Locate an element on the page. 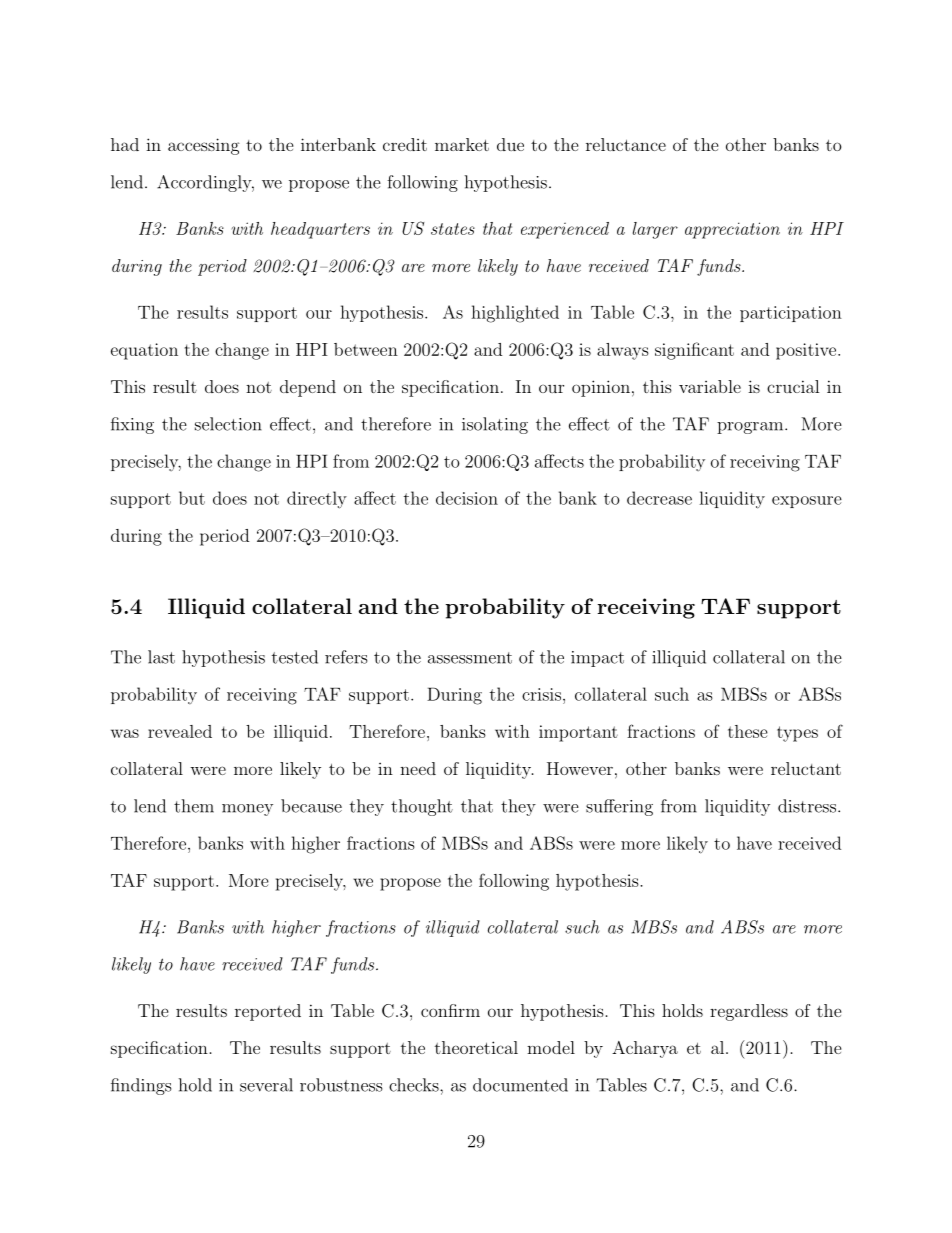  market is located at coordinates (462, 144).
